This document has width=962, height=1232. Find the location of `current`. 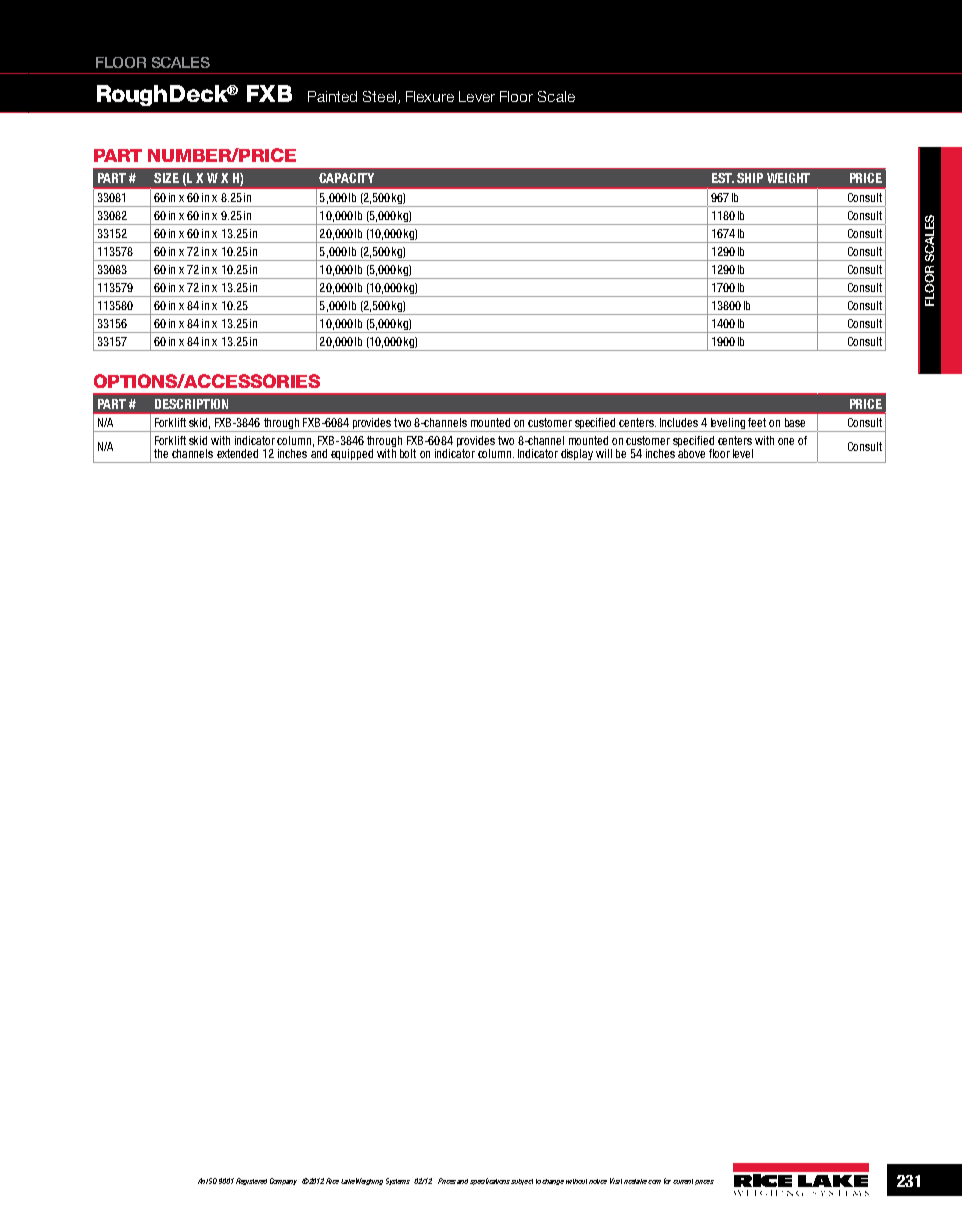

current is located at coordinates (683, 1181).
